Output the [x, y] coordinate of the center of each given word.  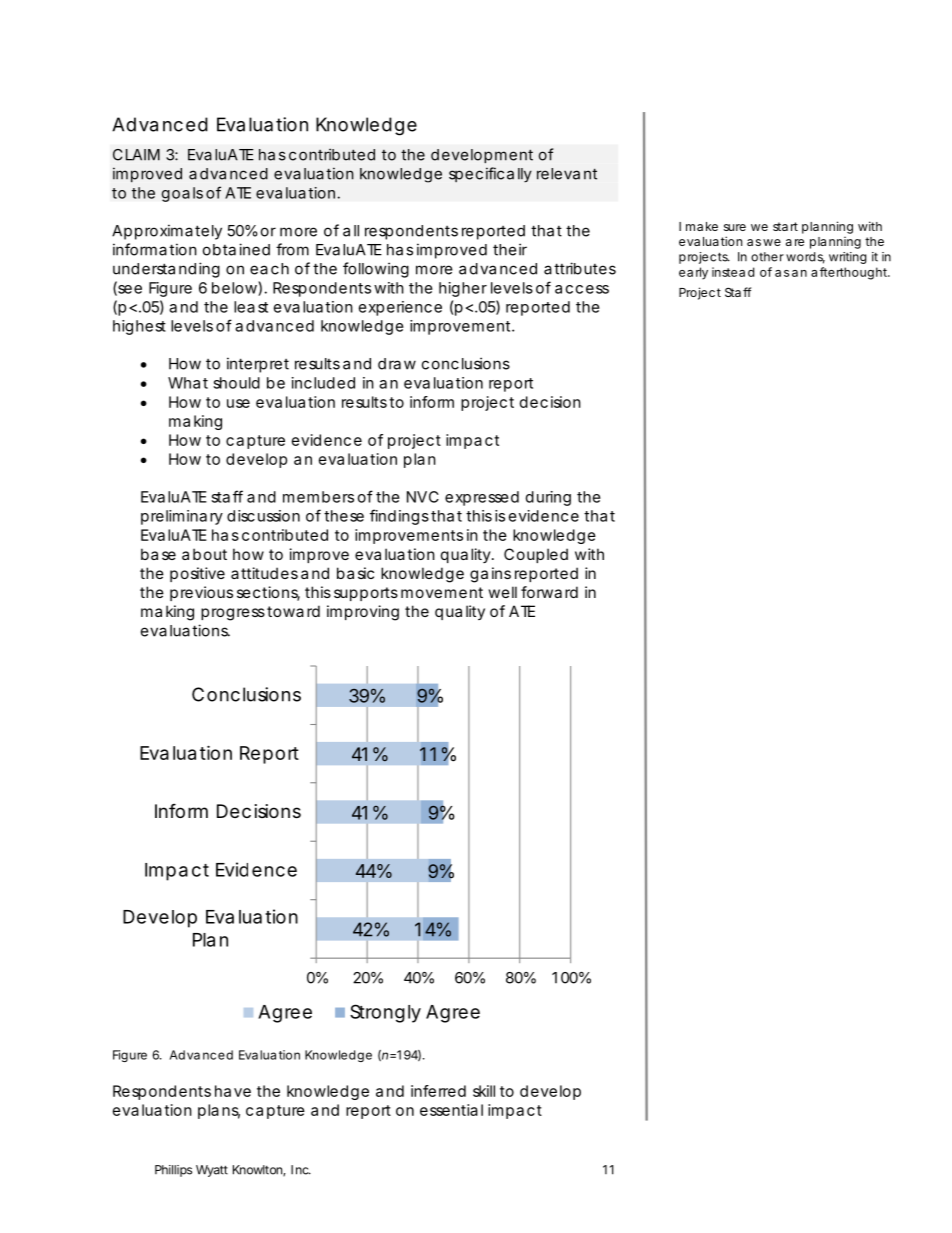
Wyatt [212, 1171]
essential [451, 1110]
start [785, 226]
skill [484, 1091]
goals [182, 194]
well [503, 592]
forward [549, 592]
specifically [490, 174]
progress [233, 614]
